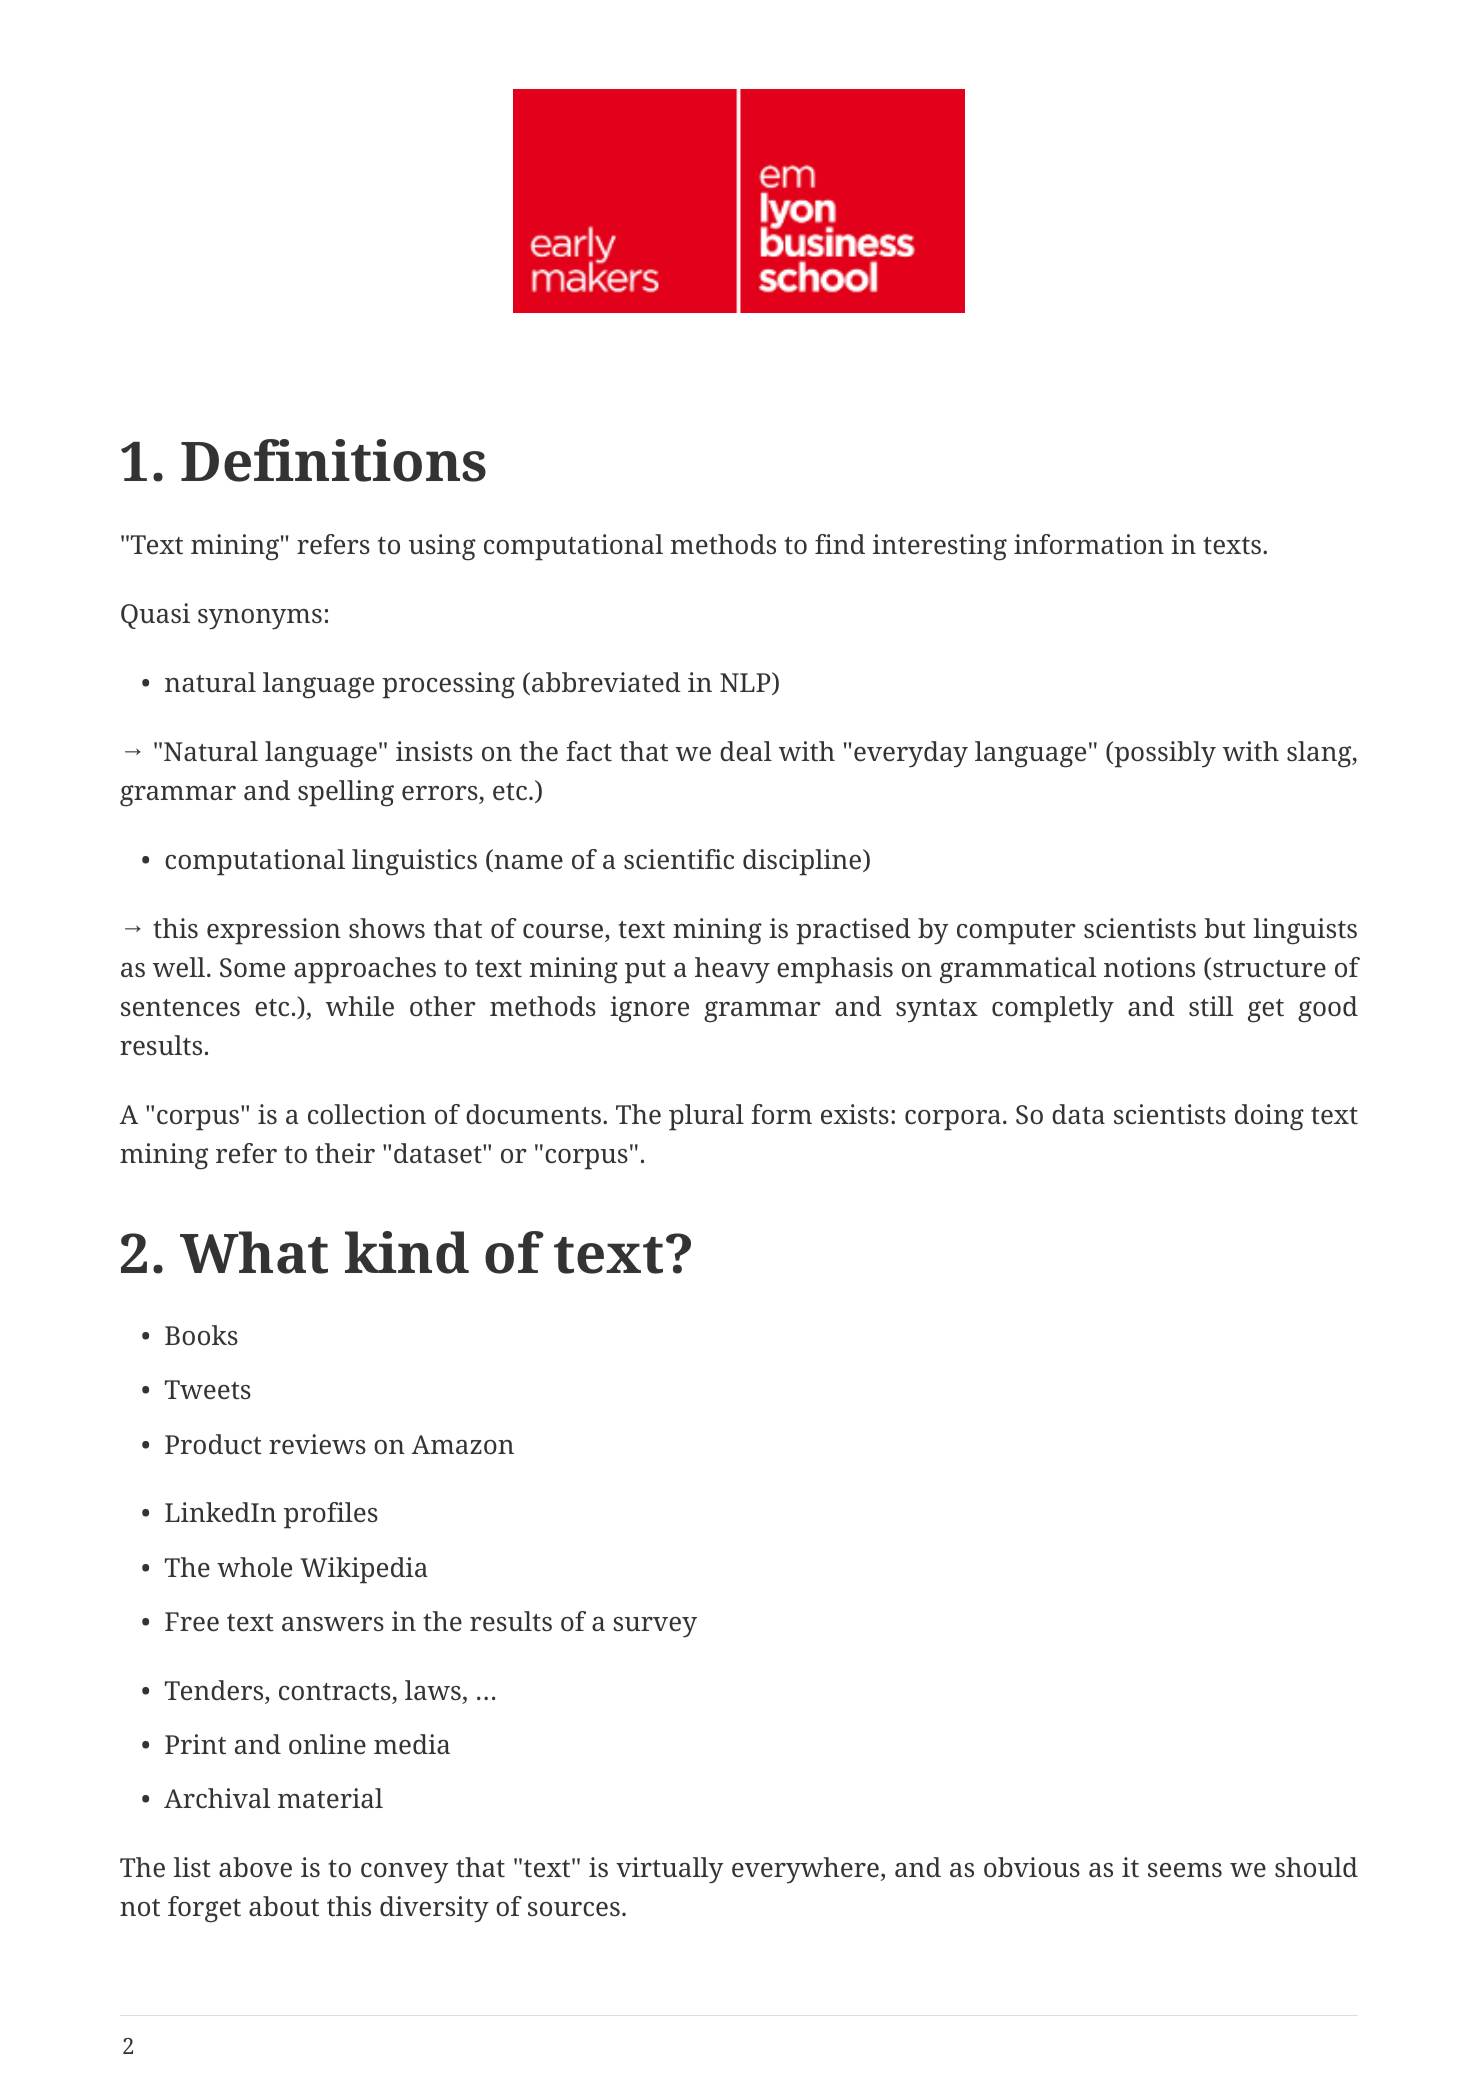 The image size is (1478, 2090). What do you see at coordinates (940, 547) in the page?
I see `interesting` at bounding box center [940, 547].
